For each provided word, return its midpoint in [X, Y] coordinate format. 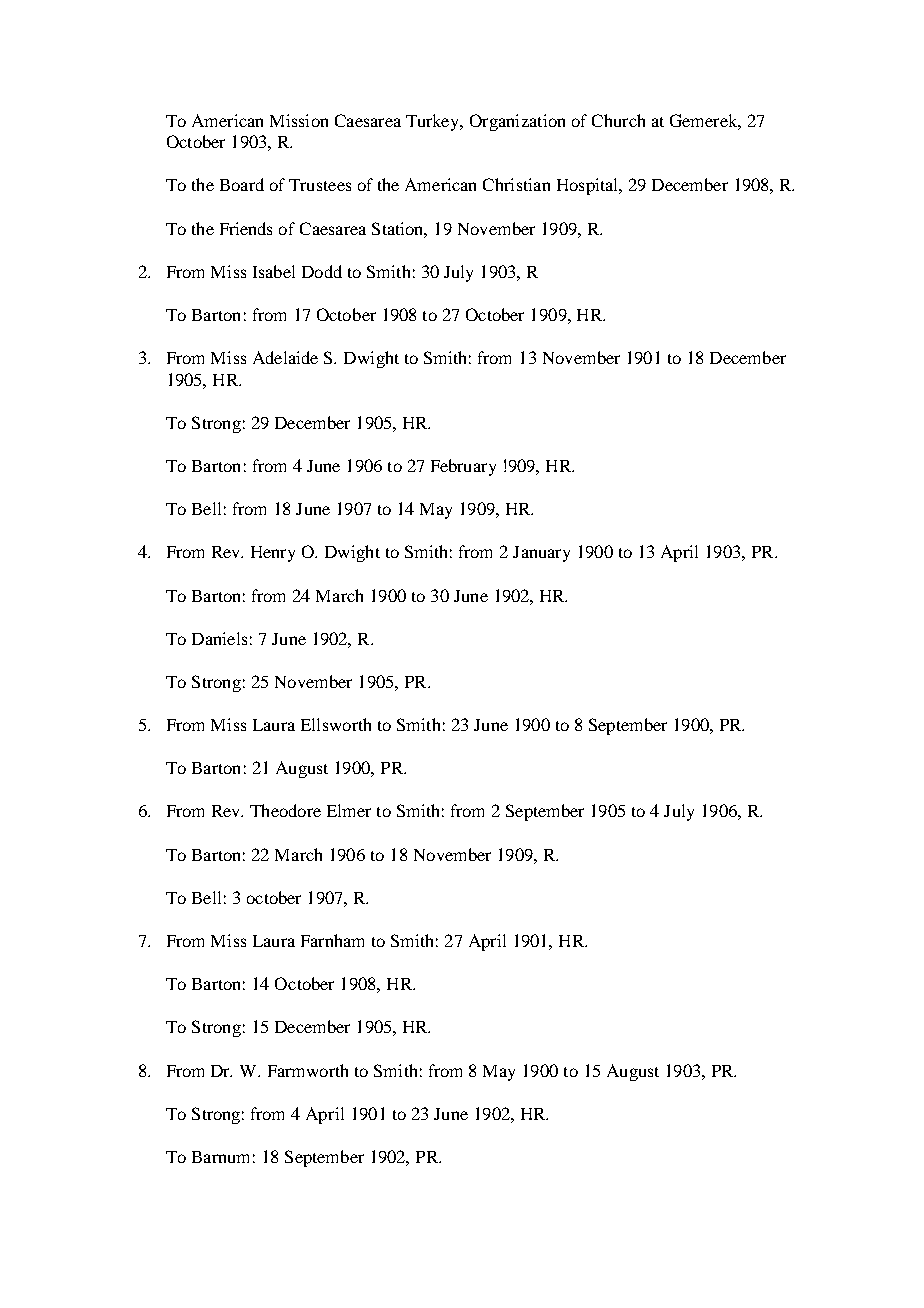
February [463, 467]
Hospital [589, 186]
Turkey [434, 122]
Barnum [220, 1157]
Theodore [285, 810]
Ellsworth [336, 724]
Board [242, 184]
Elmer [349, 810]
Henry [273, 554]
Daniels [219, 638]
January [541, 554]
